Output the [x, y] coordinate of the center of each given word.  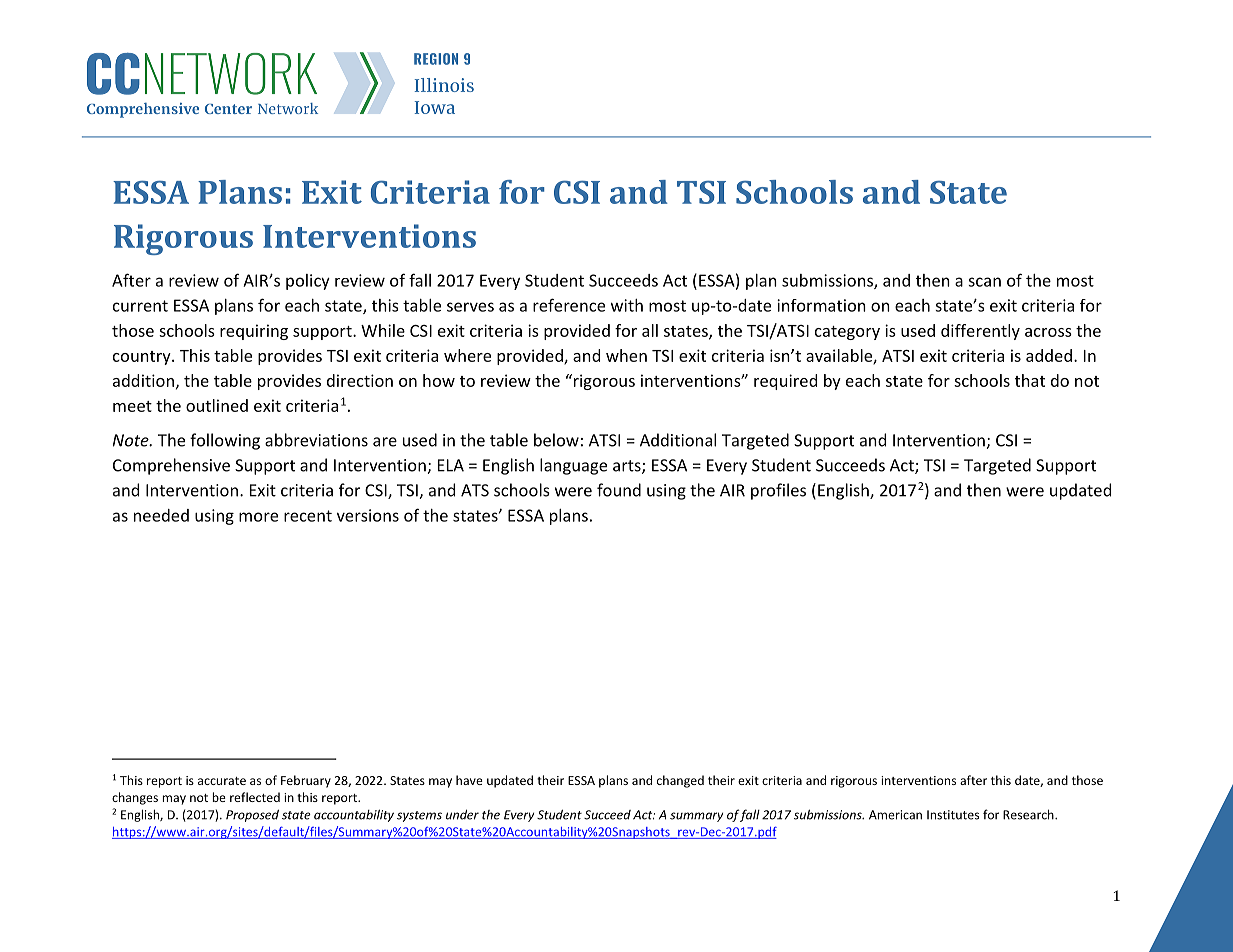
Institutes [953, 815]
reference [569, 305]
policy [308, 282]
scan [984, 282]
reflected [255, 797]
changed [680, 781]
